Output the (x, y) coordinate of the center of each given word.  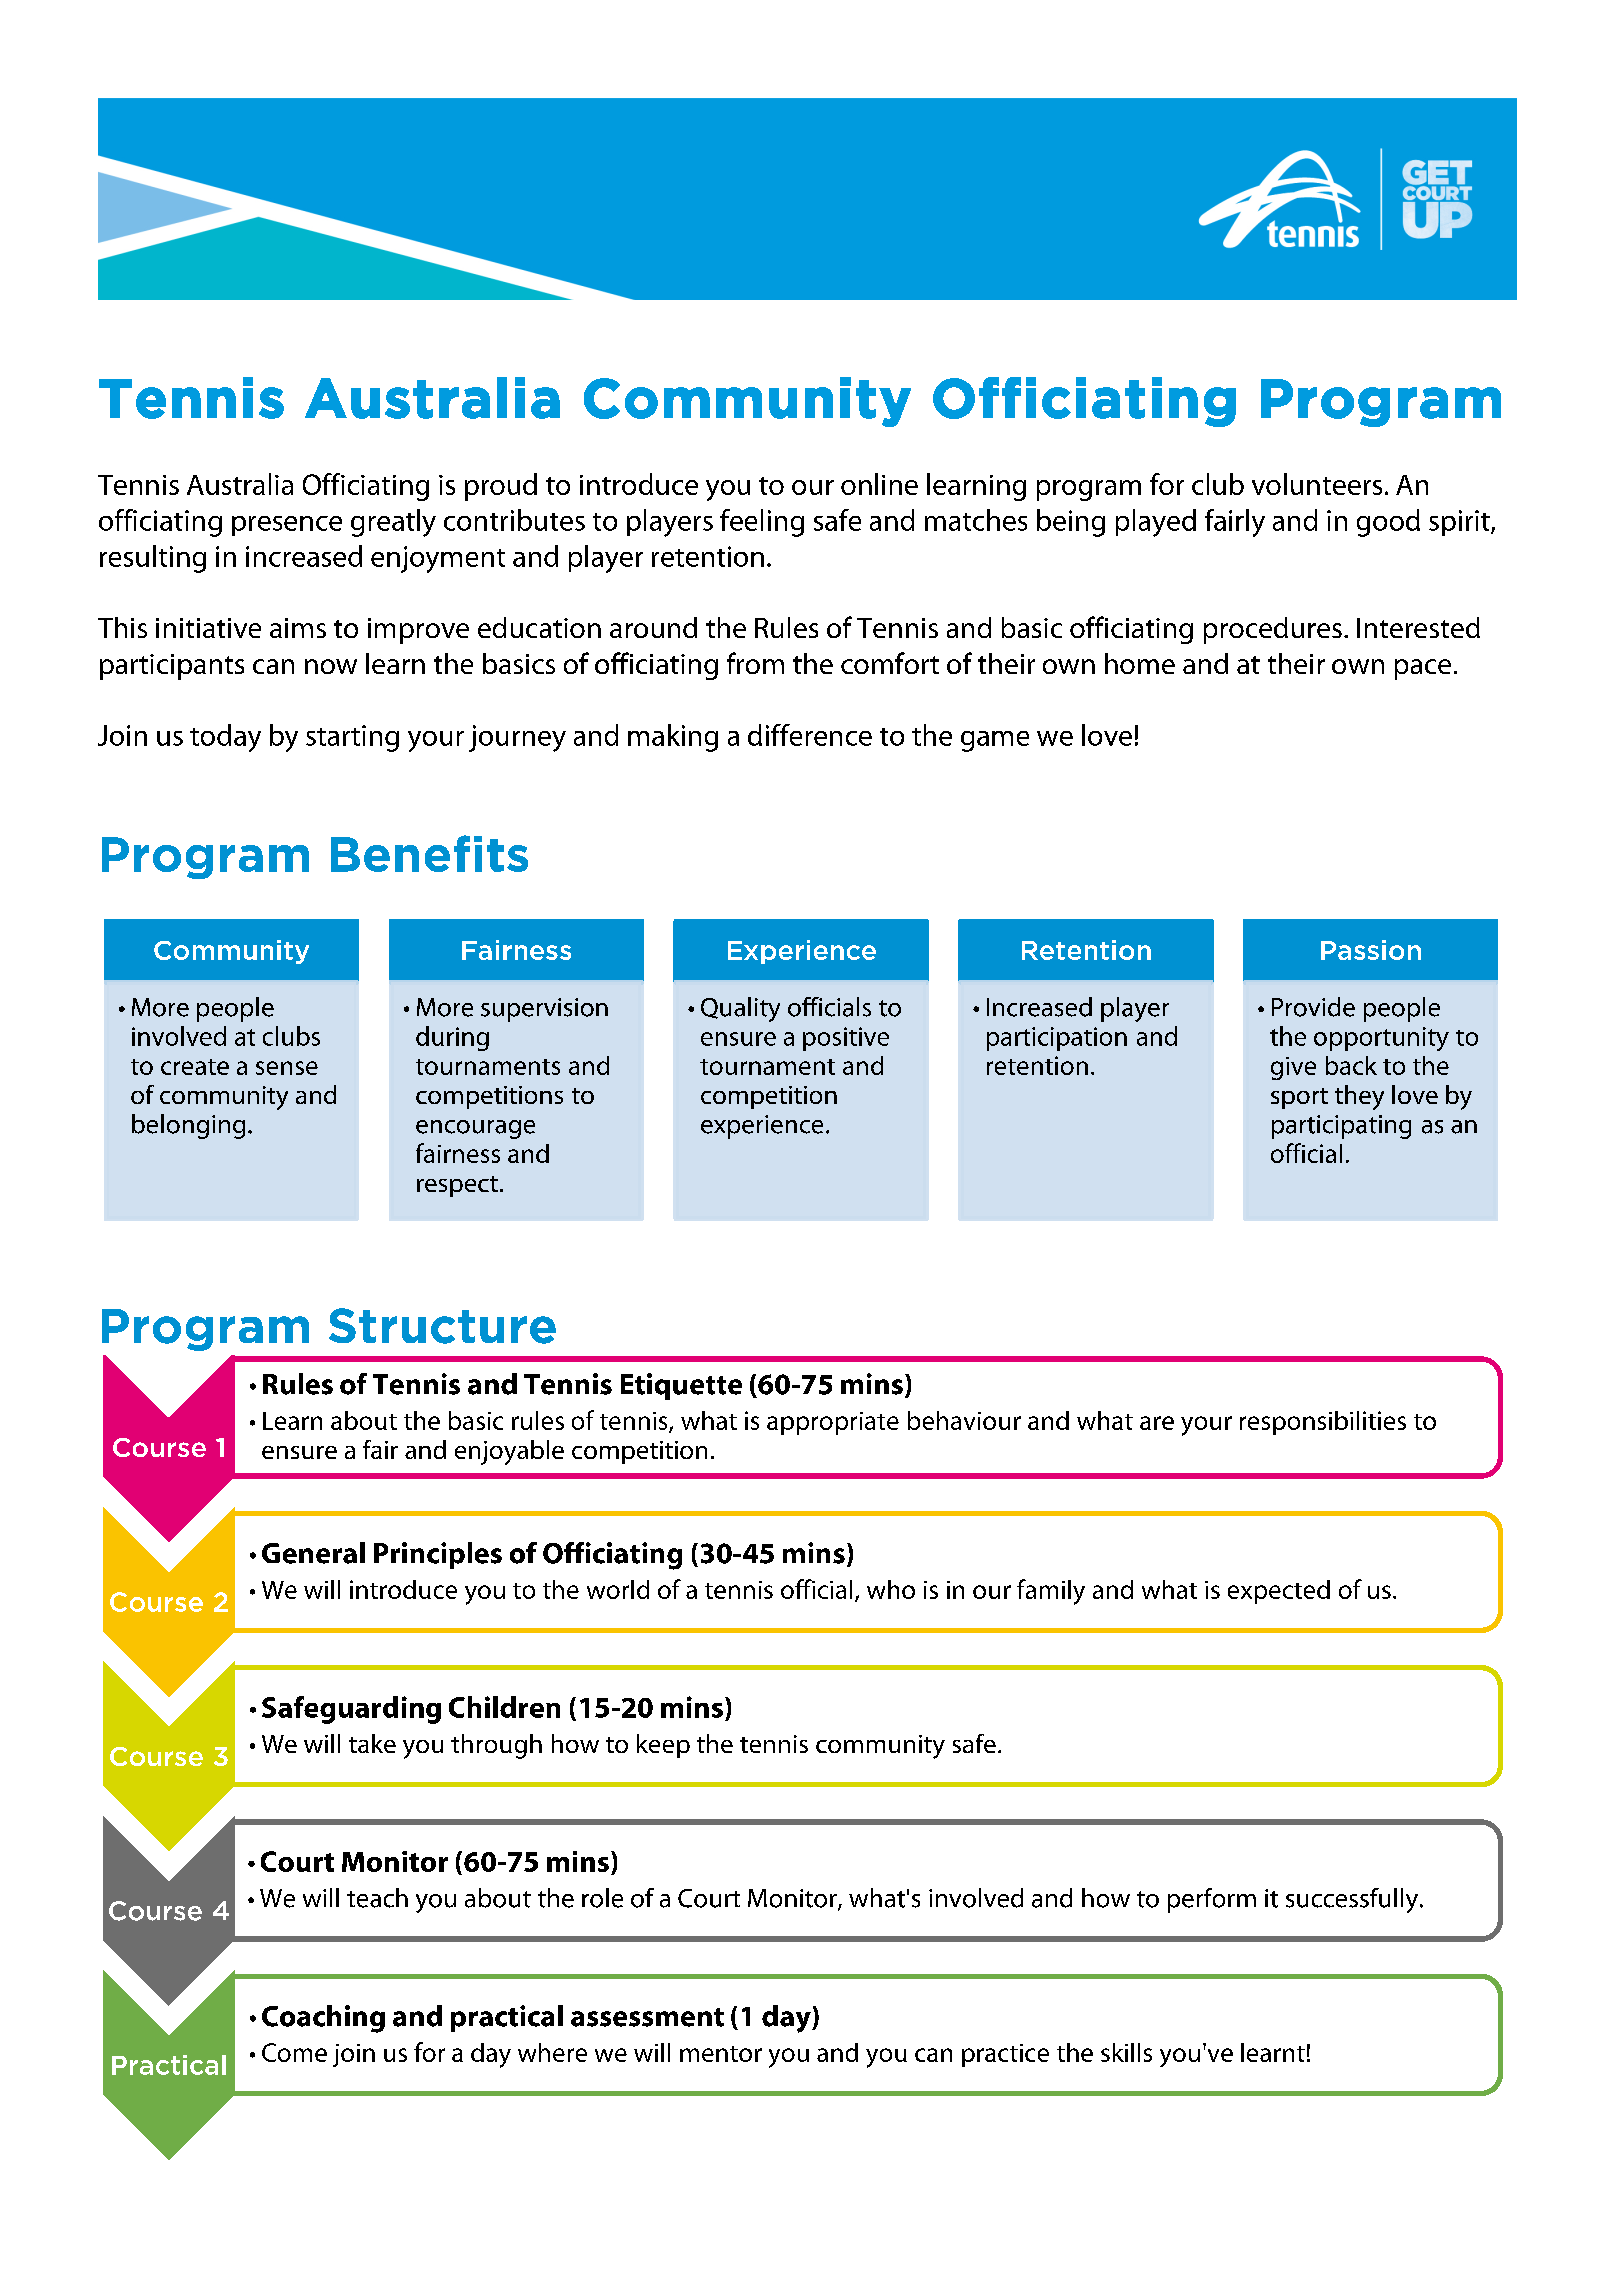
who (891, 1589)
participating (1341, 1127)
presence (287, 526)
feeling (762, 523)
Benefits (429, 853)
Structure (442, 1326)
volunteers (1317, 484)
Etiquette (681, 1386)
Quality (740, 1009)
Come (294, 2052)
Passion (1371, 950)
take (372, 1743)
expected (1279, 1592)
